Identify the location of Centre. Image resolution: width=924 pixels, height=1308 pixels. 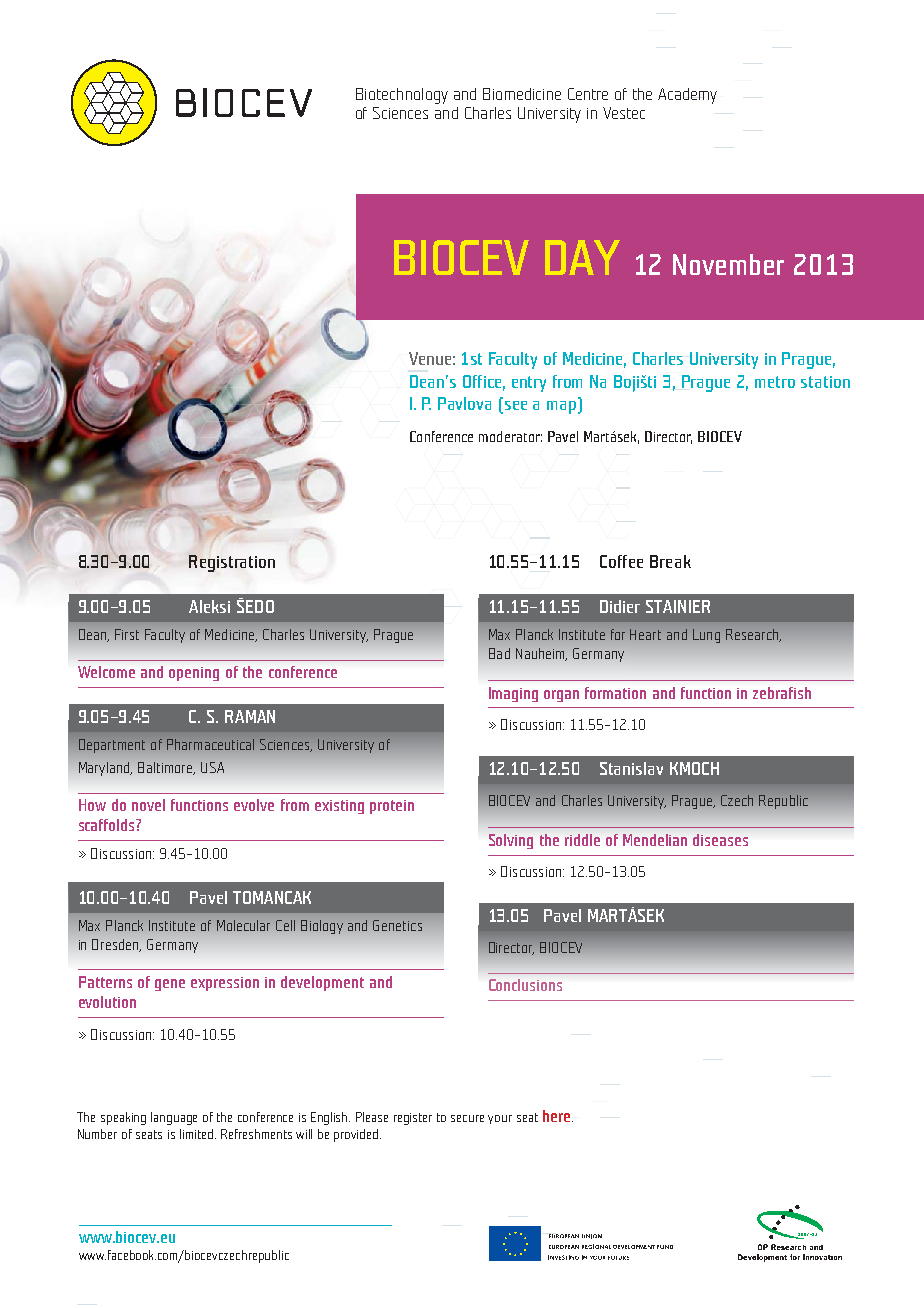
(588, 94).
